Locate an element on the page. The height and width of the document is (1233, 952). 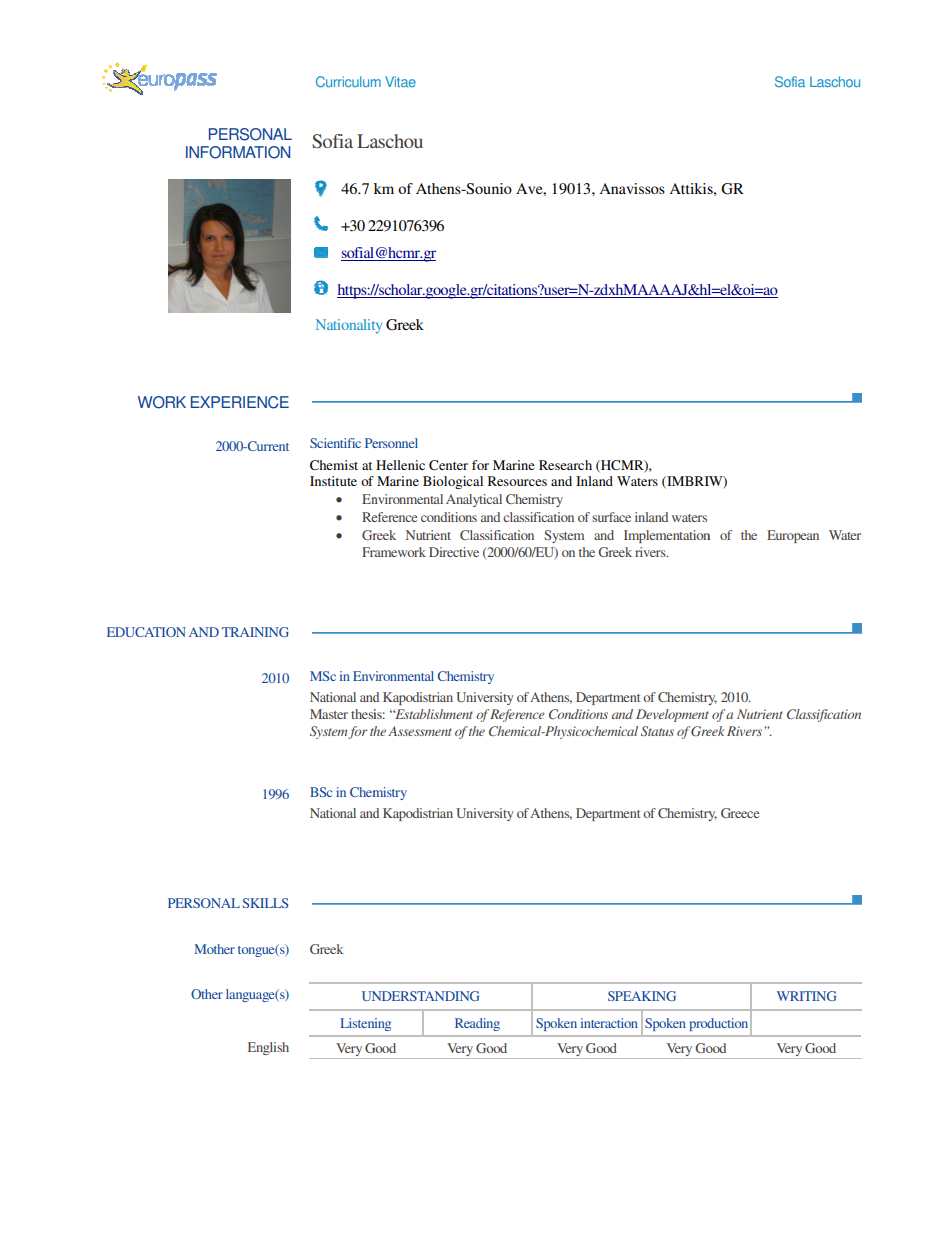
WRITING is located at coordinates (806, 996).
